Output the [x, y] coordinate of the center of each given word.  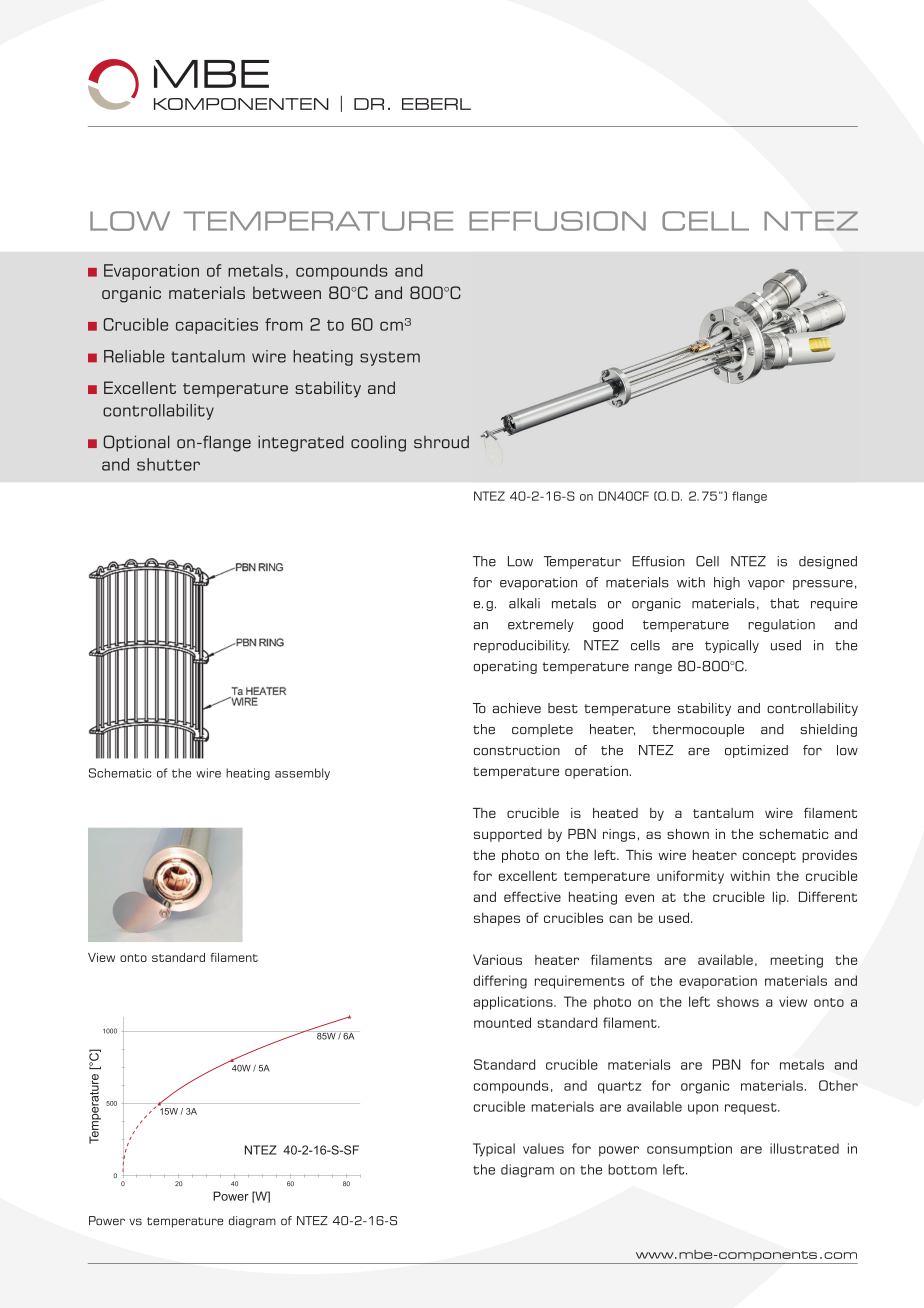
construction [517, 750]
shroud [441, 442]
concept [769, 857]
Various [497, 959]
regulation [781, 625]
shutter [168, 464]
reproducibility [522, 646]
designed [828, 562]
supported [508, 835]
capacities [217, 326]
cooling [378, 443]
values [543, 1148]
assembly [302, 774]
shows [738, 1001]
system [390, 358]
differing [500, 982]
